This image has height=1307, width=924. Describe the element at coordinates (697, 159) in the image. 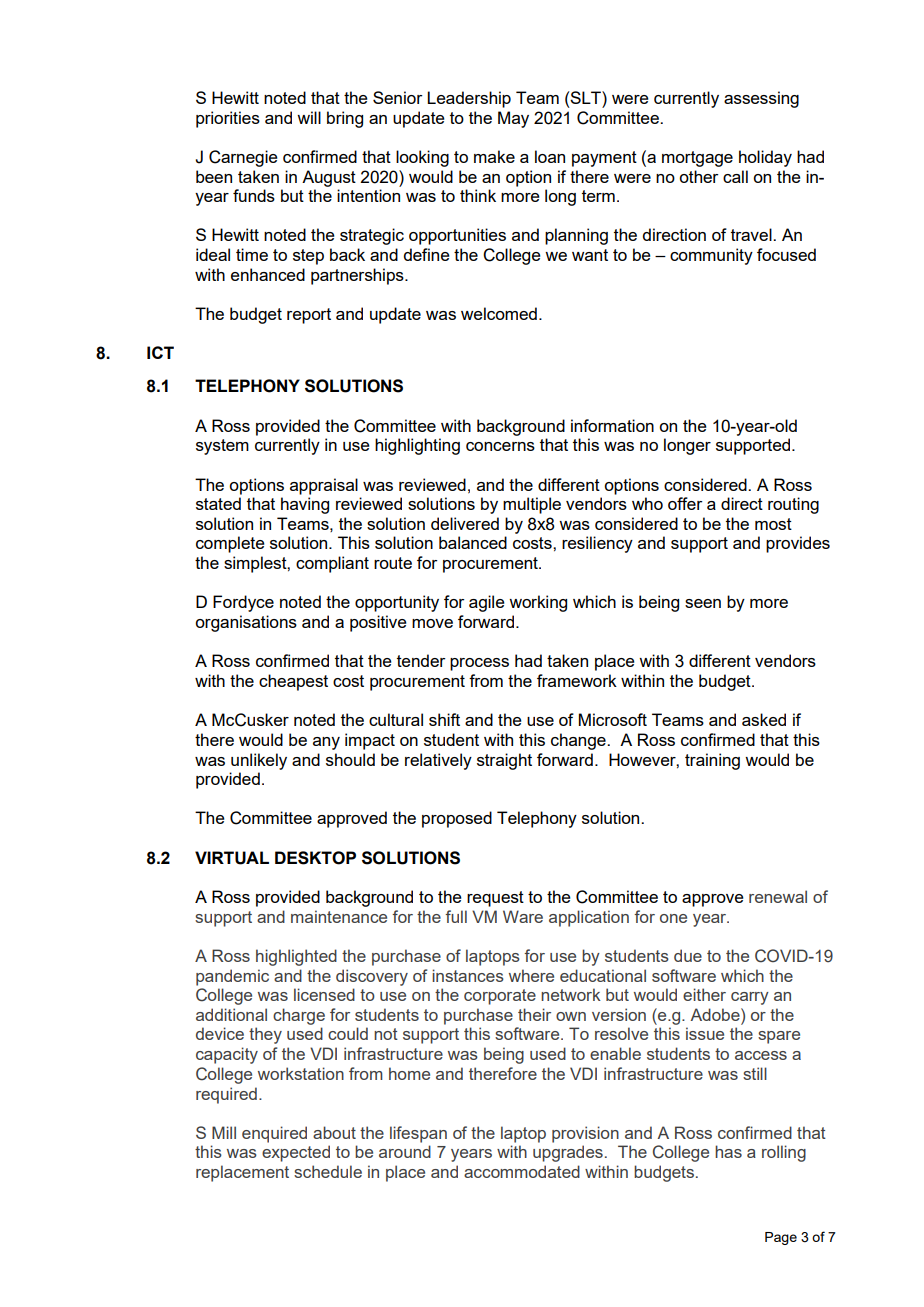

I see `mortgage` at that location.
